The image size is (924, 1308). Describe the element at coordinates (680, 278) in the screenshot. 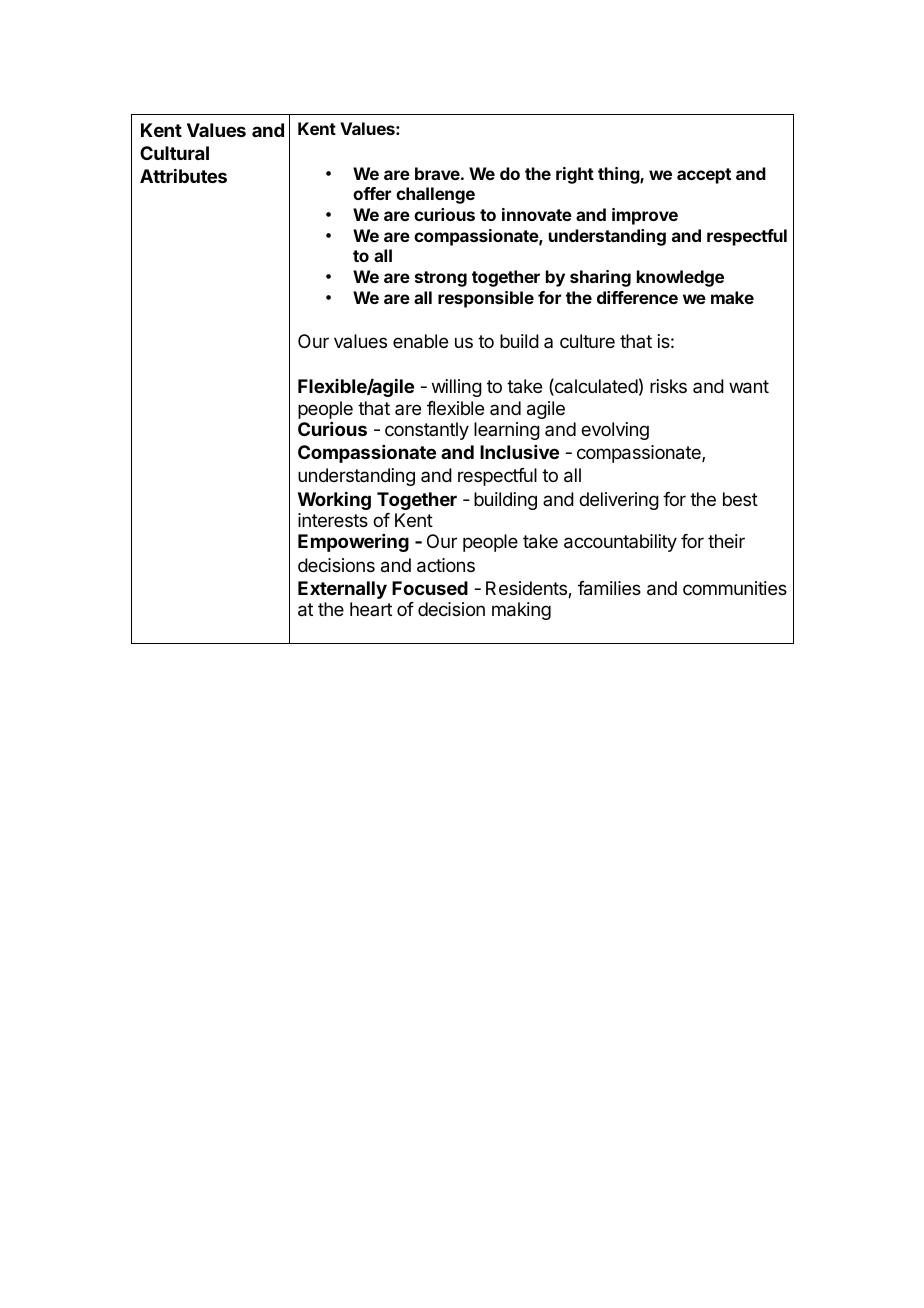

I see `knowledge` at that location.
